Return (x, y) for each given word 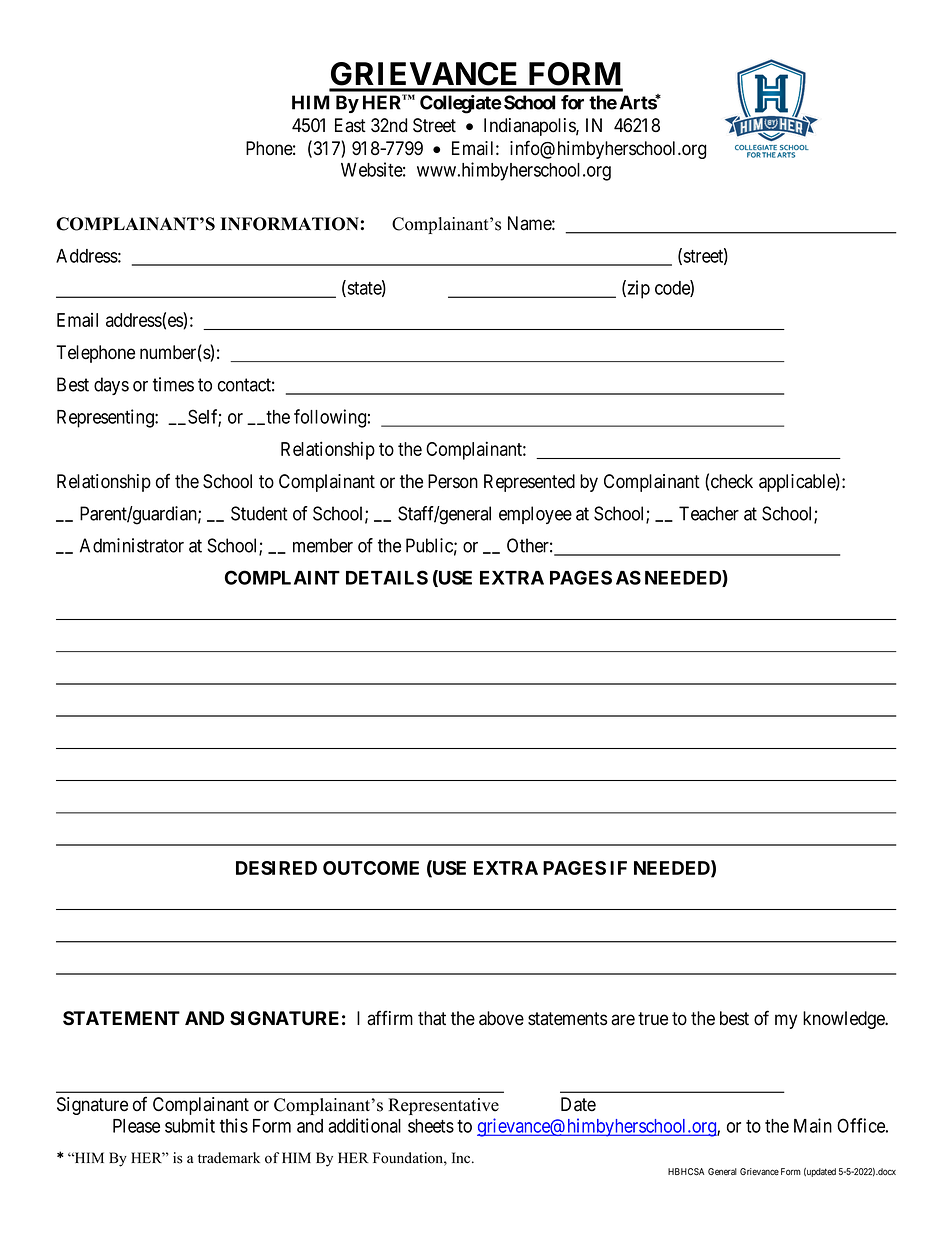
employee (535, 515)
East (350, 125)
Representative (443, 1106)
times (173, 384)
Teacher (709, 513)
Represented (529, 483)
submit (190, 1125)
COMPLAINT (282, 577)
